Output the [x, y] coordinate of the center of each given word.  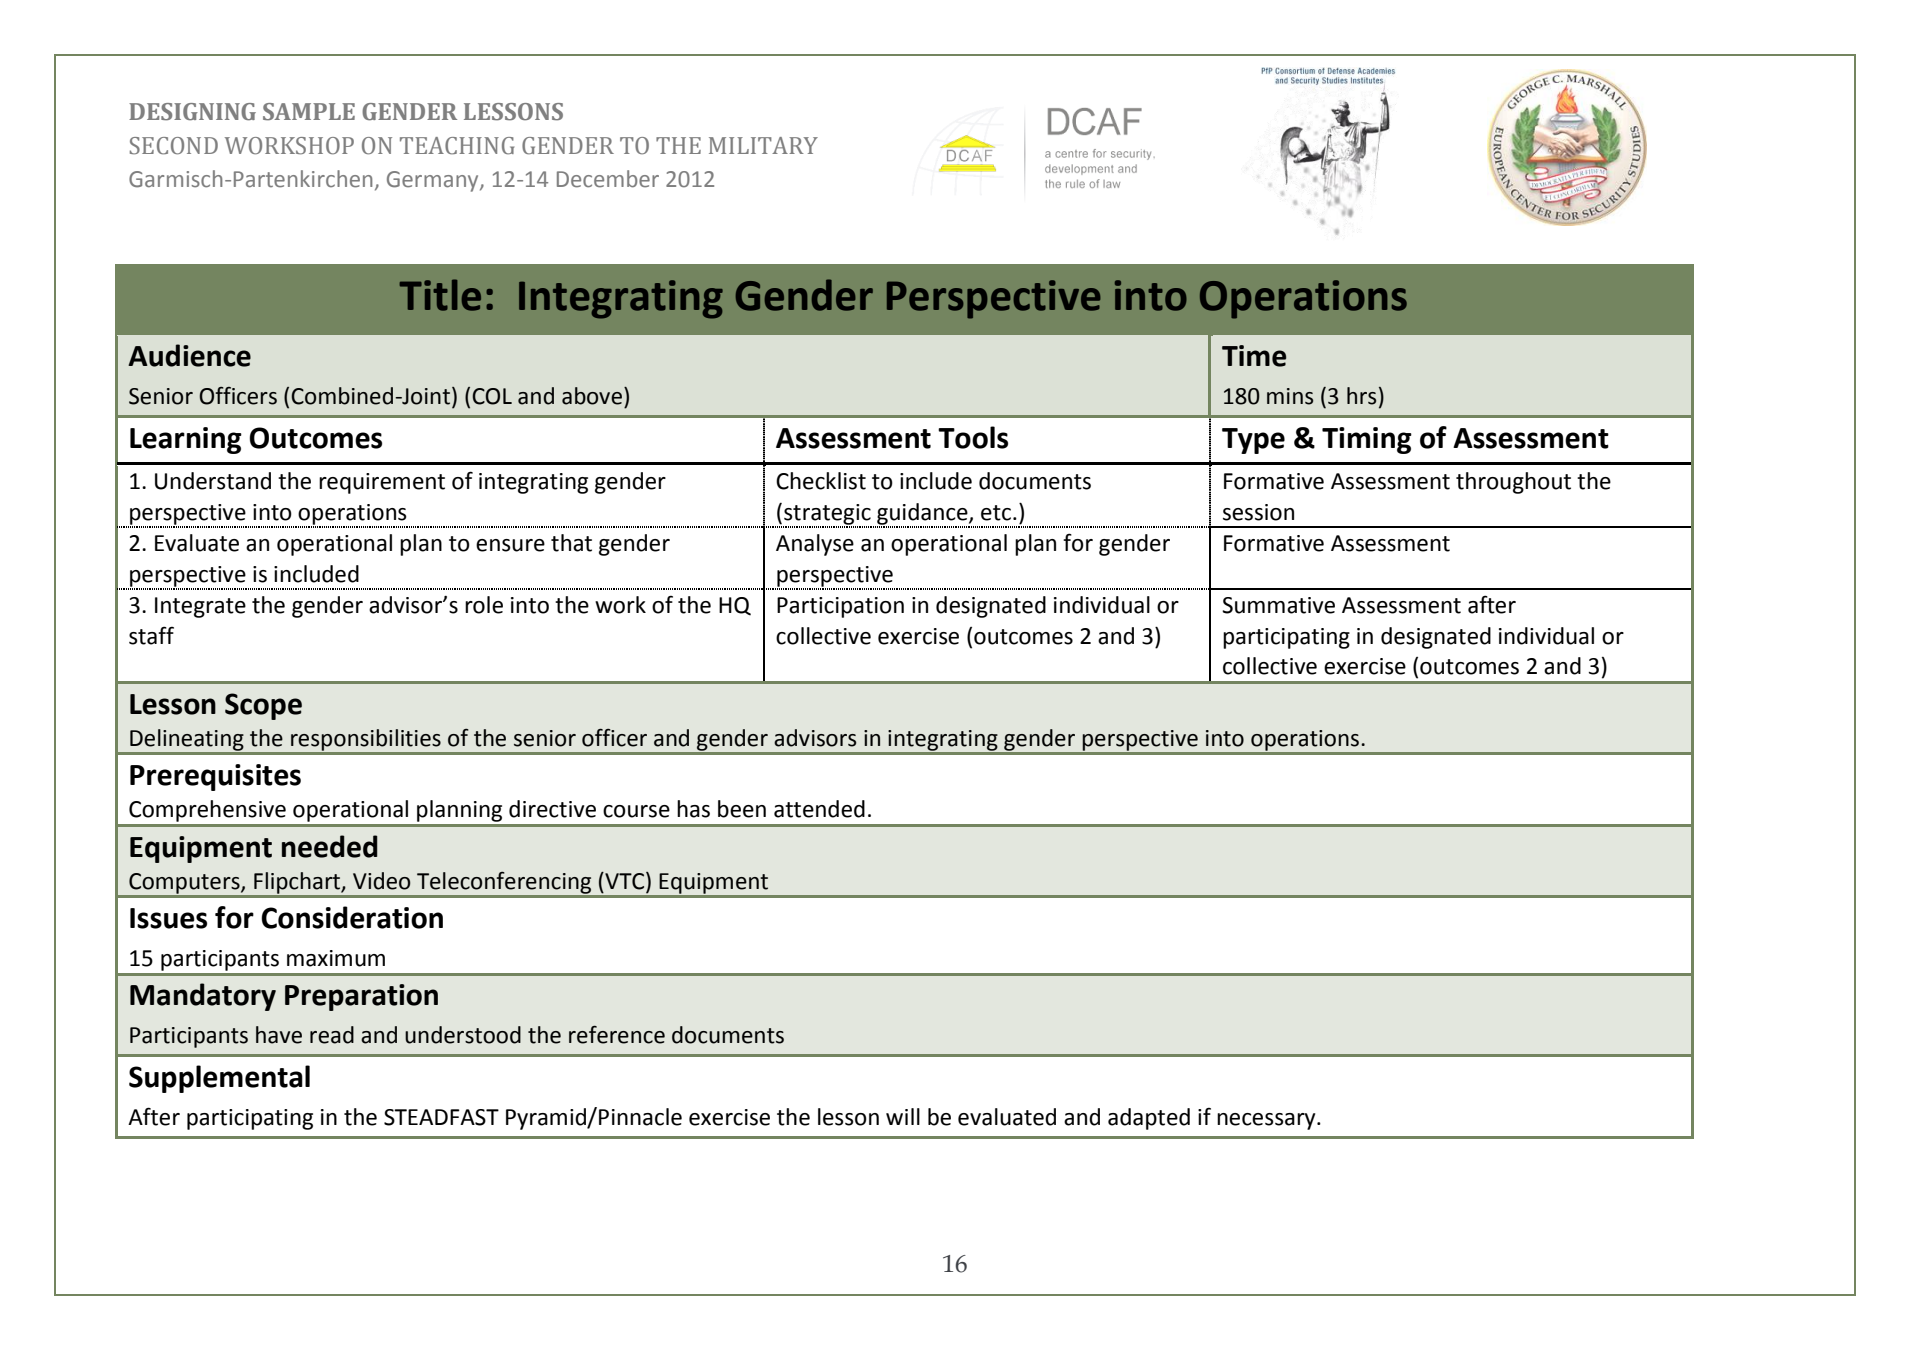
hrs [1361, 396]
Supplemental [219, 1079]
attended [819, 809]
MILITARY [763, 145]
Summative [1278, 605]
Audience [189, 355]
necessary [1267, 1121]
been [742, 809]
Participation [840, 607]
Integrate [200, 607]
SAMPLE [309, 112]
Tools [973, 437]
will [903, 1116]
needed [330, 846]
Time [1254, 356]
